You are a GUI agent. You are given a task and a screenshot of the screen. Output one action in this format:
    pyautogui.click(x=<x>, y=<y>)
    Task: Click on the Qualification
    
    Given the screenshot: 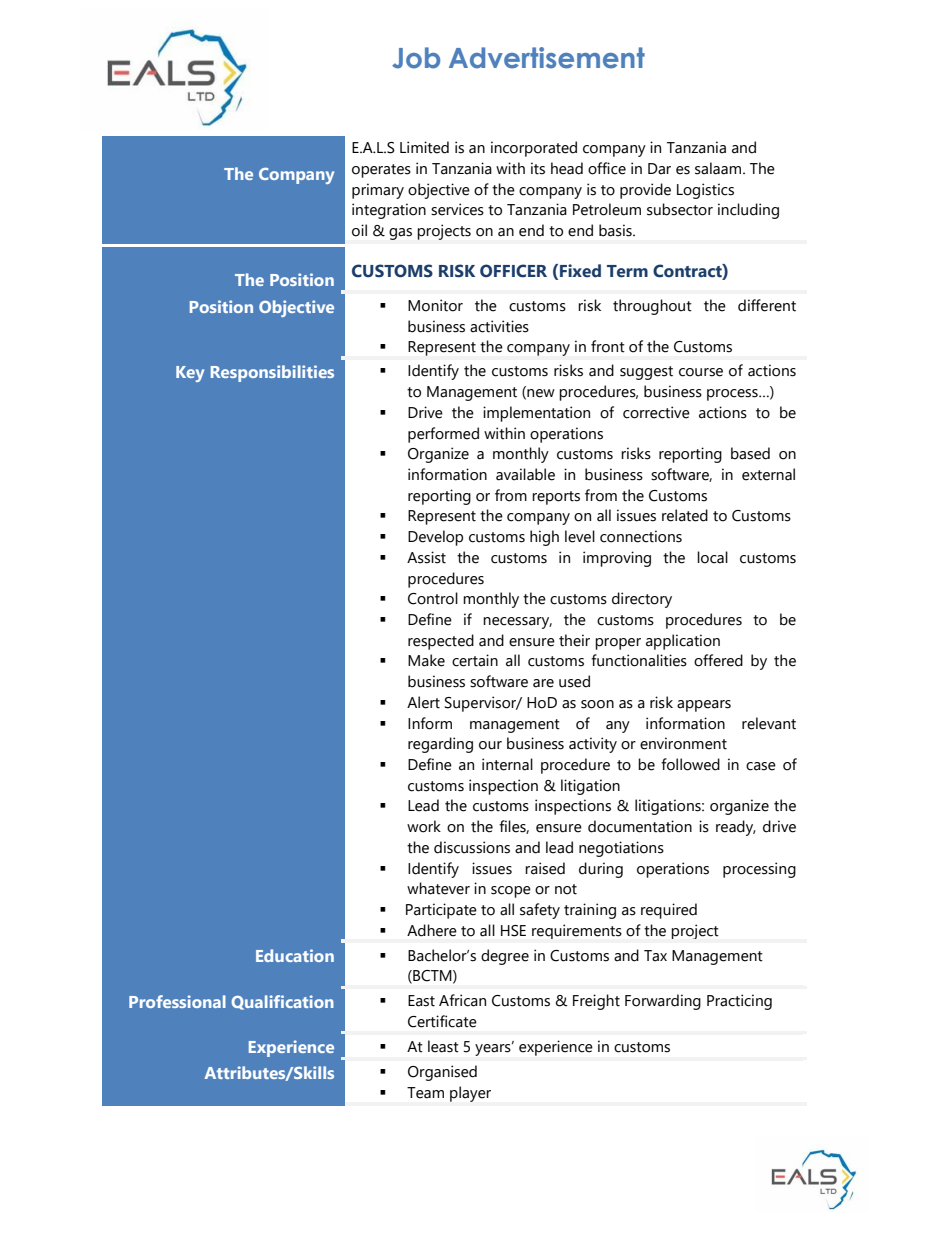 What is the action you would take?
    pyautogui.click(x=282, y=1002)
